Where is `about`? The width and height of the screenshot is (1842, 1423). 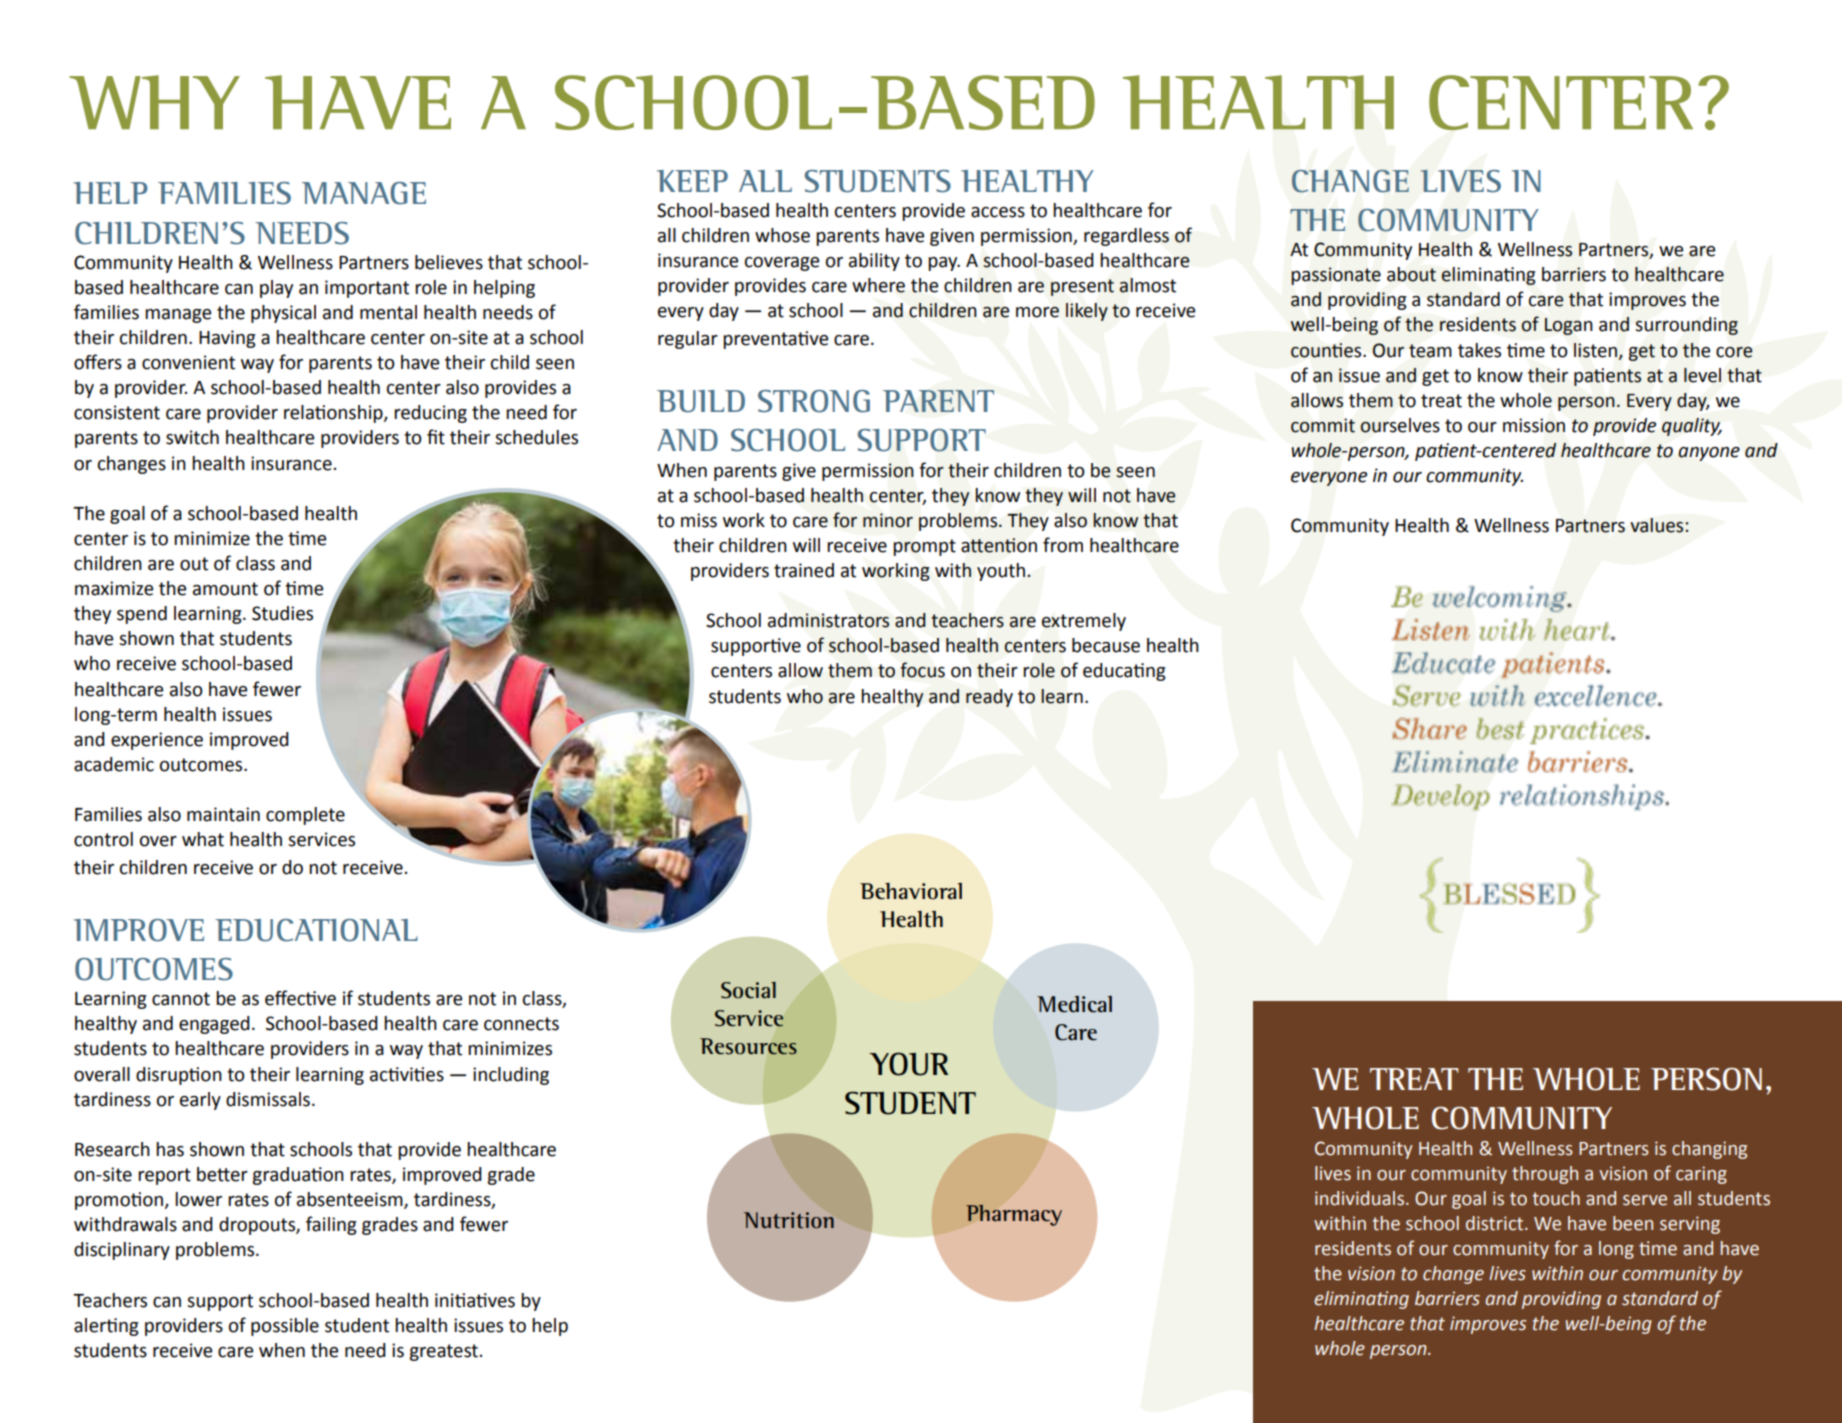
about is located at coordinates (1411, 274).
